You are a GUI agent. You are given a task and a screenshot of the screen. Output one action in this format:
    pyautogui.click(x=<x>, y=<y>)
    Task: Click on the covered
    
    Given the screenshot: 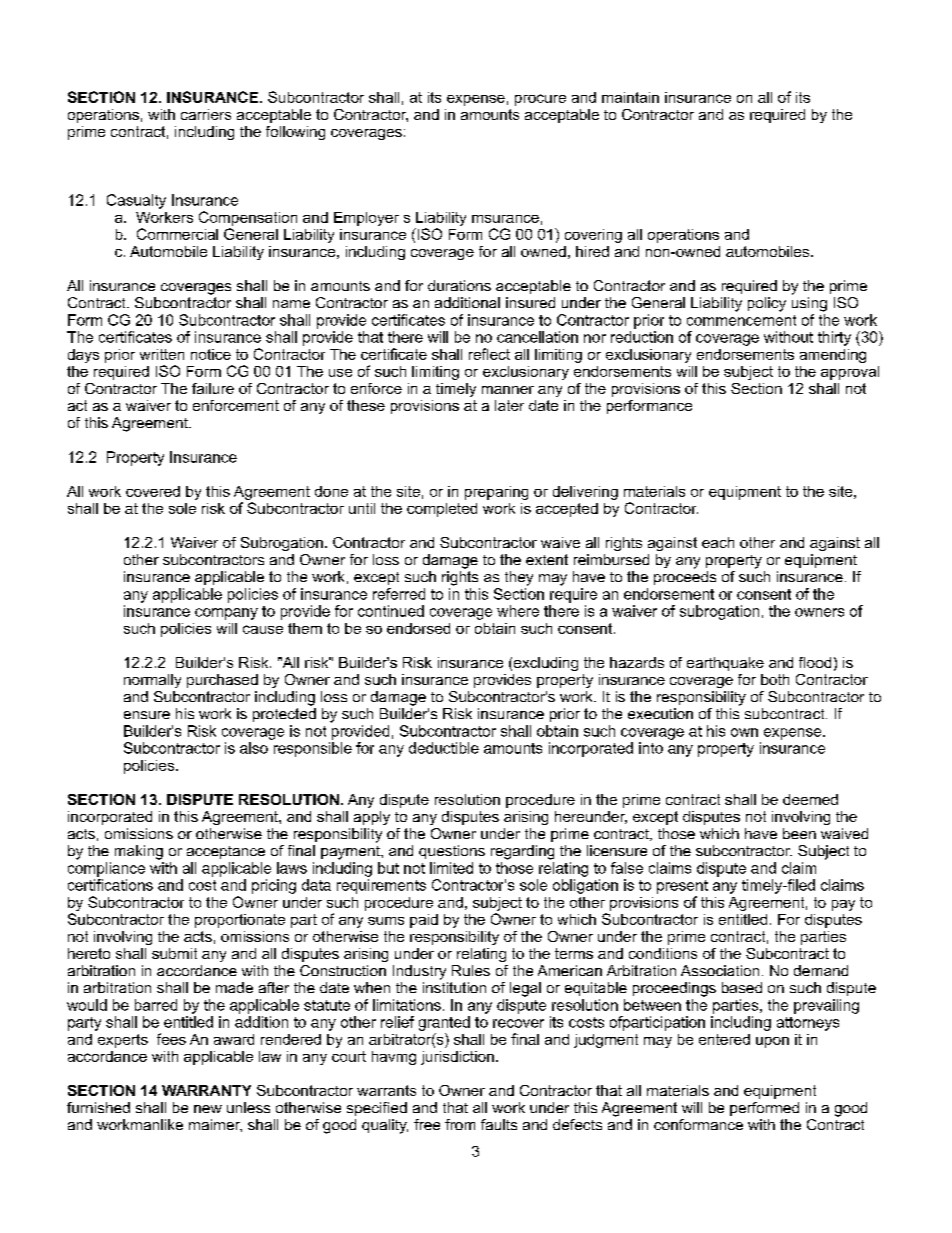 What is the action you would take?
    pyautogui.click(x=153, y=491)
